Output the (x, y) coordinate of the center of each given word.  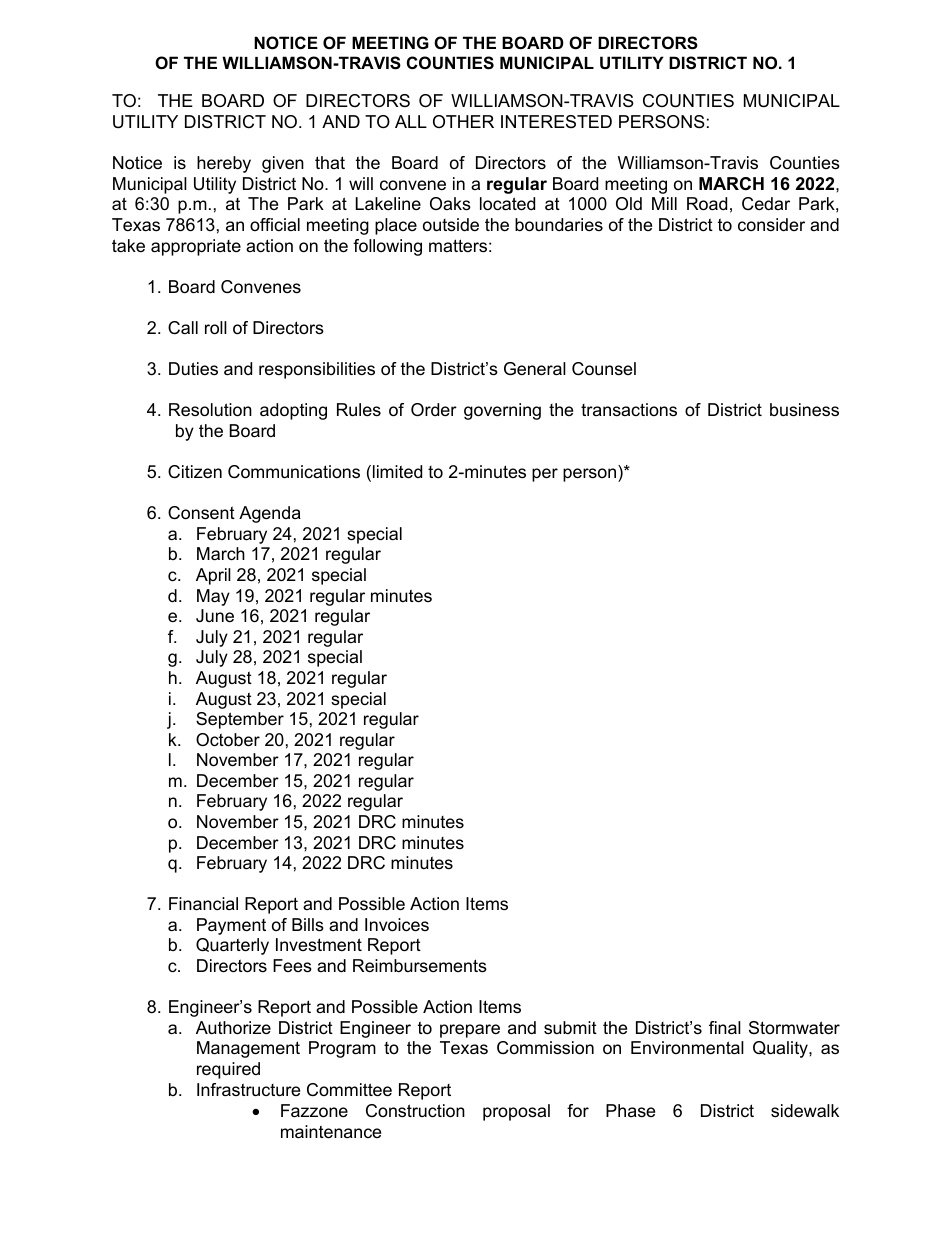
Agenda (270, 514)
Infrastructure (248, 1090)
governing (502, 411)
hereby (224, 164)
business (804, 410)
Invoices (397, 925)
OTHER (463, 121)
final (725, 1028)
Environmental (687, 1048)
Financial (203, 904)
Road (707, 204)
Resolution (210, 410)
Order (434, 409)
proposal (516, 1112)
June (215, 615)
